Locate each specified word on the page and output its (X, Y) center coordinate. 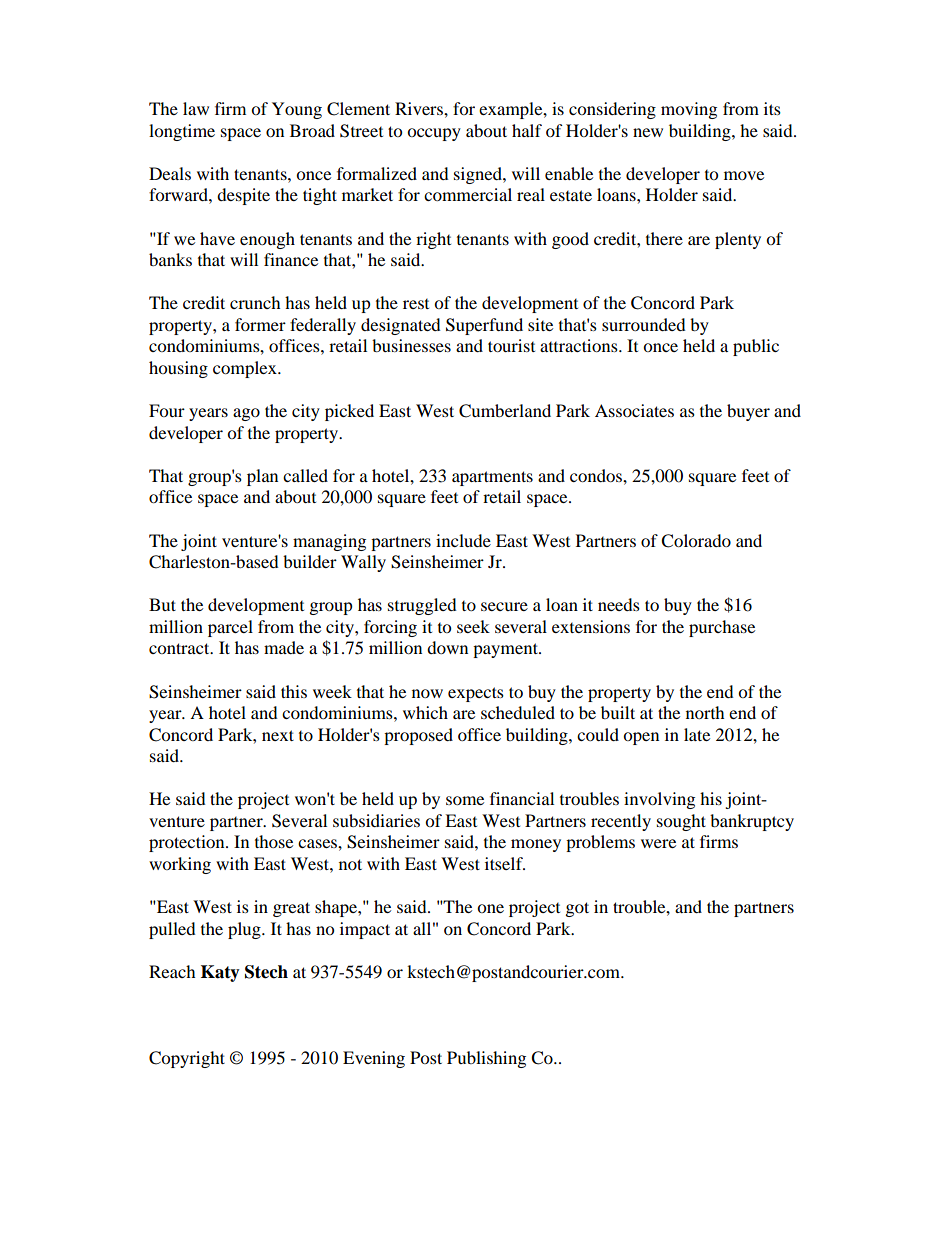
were (658, 843)
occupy (434, 134)
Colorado (696, 541)
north (705, 712)
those (274, 841)
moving (689, 110)
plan (262, 477)
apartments (492, 478)
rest (416, 304)
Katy (220, 973)
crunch (255, 302)
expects (476, 694)
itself (505, 863)
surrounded (644, 324)
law (196, 108)
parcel (230, 628)
